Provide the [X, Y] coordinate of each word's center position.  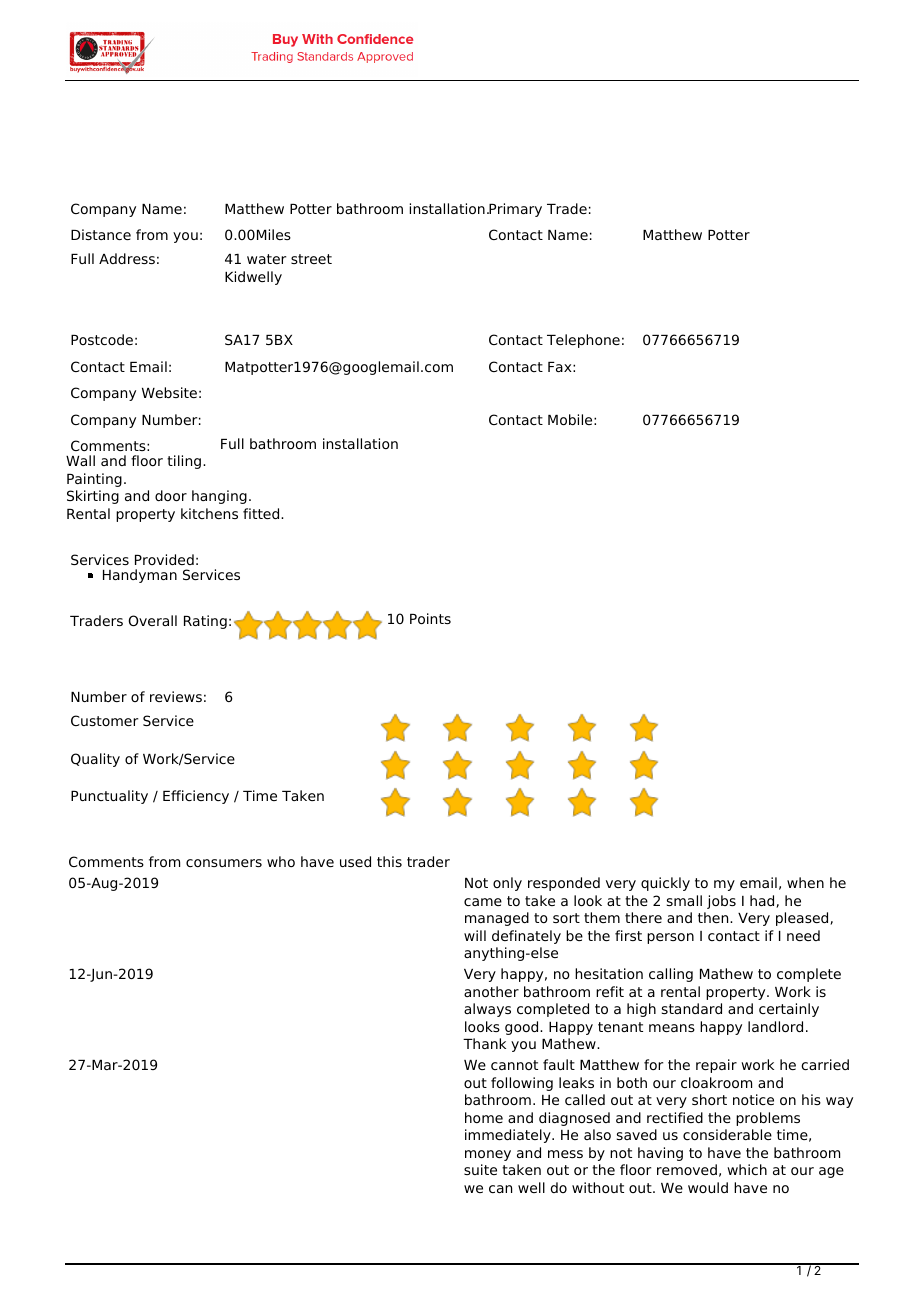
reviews [176, 696]
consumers [224, 863]
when [805, 882]
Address [127, 258]
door [171, 495]
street [311, 259]
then [714, 917]
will [475, 935]
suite [480, 1169]
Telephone [583, 341]
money [488, 1155]
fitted [262, 513]
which [747, 1169]
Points [430, 618]
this [389, 861]
